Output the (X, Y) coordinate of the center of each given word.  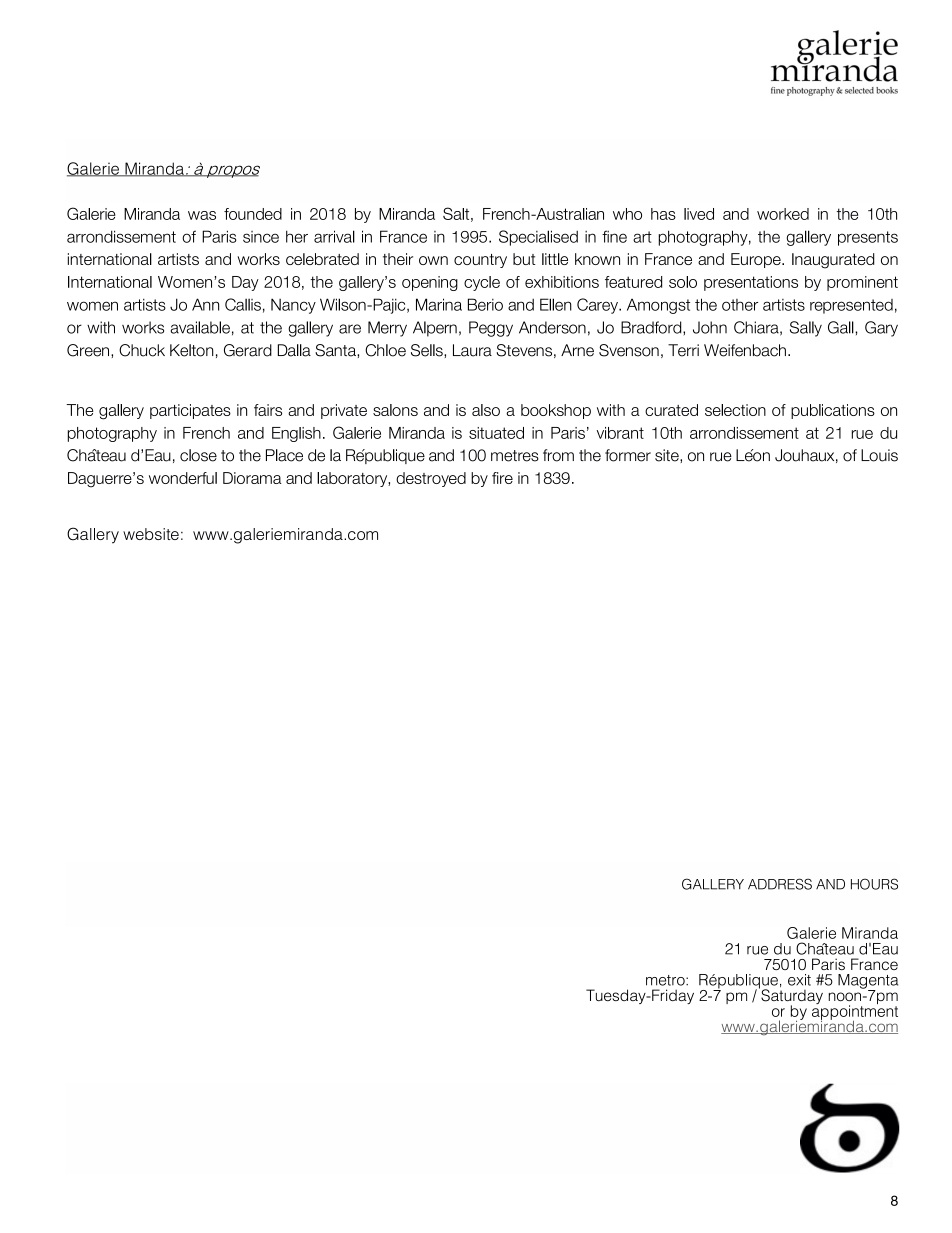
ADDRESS (780, 884)
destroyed (431, 479)
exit (799, 980)
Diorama (252, 478)
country (480, 261)
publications (833, 411)
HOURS (874, 884)
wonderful (183, 478)
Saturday (791, 997)
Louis (879, 455)
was (202, 215)
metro (666, 980)
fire (502, 478)
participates (190, 411)
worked (783, 214)
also (486, 410)
